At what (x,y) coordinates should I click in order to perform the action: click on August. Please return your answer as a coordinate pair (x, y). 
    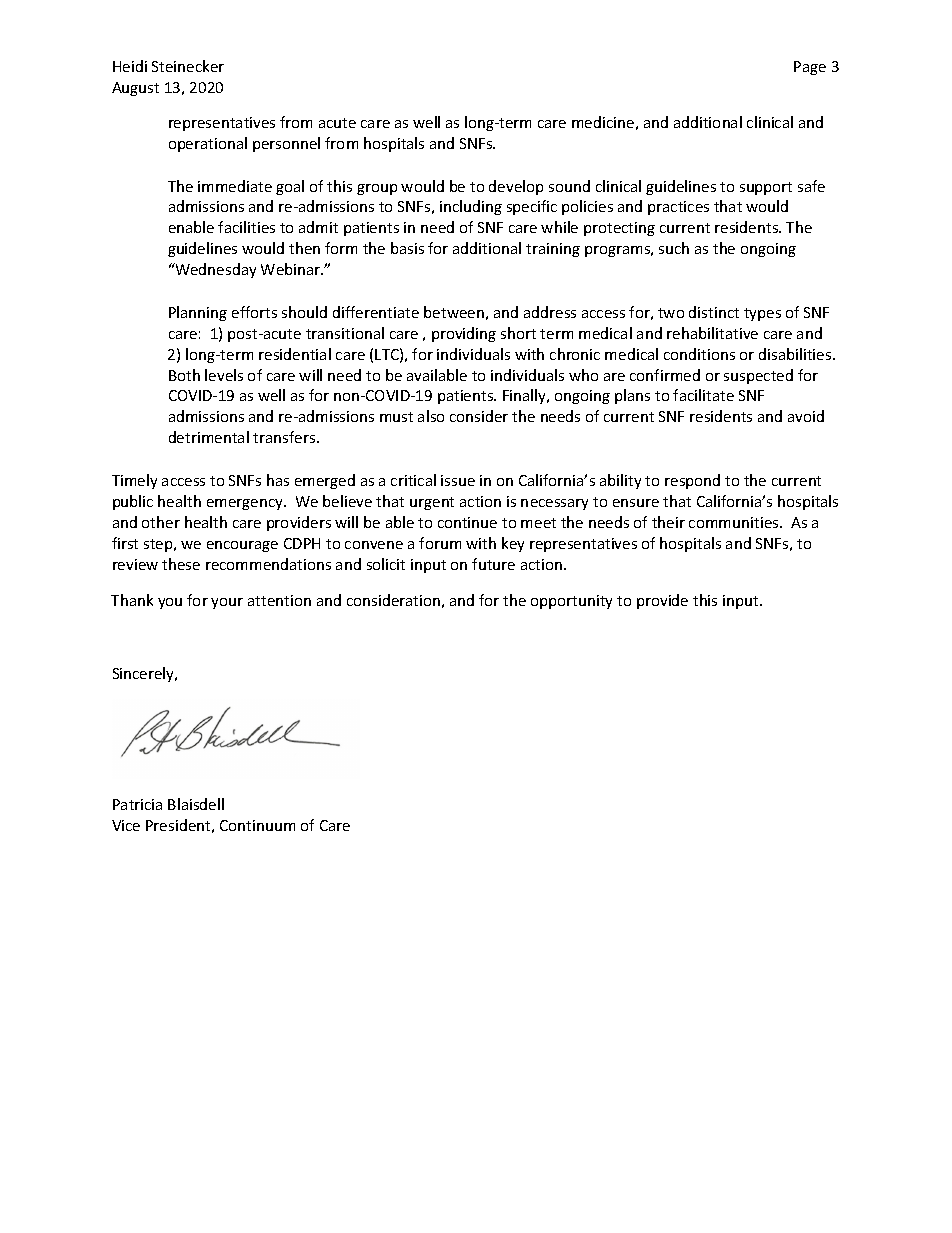
    Looking at the image, I should click on (135, 89).
